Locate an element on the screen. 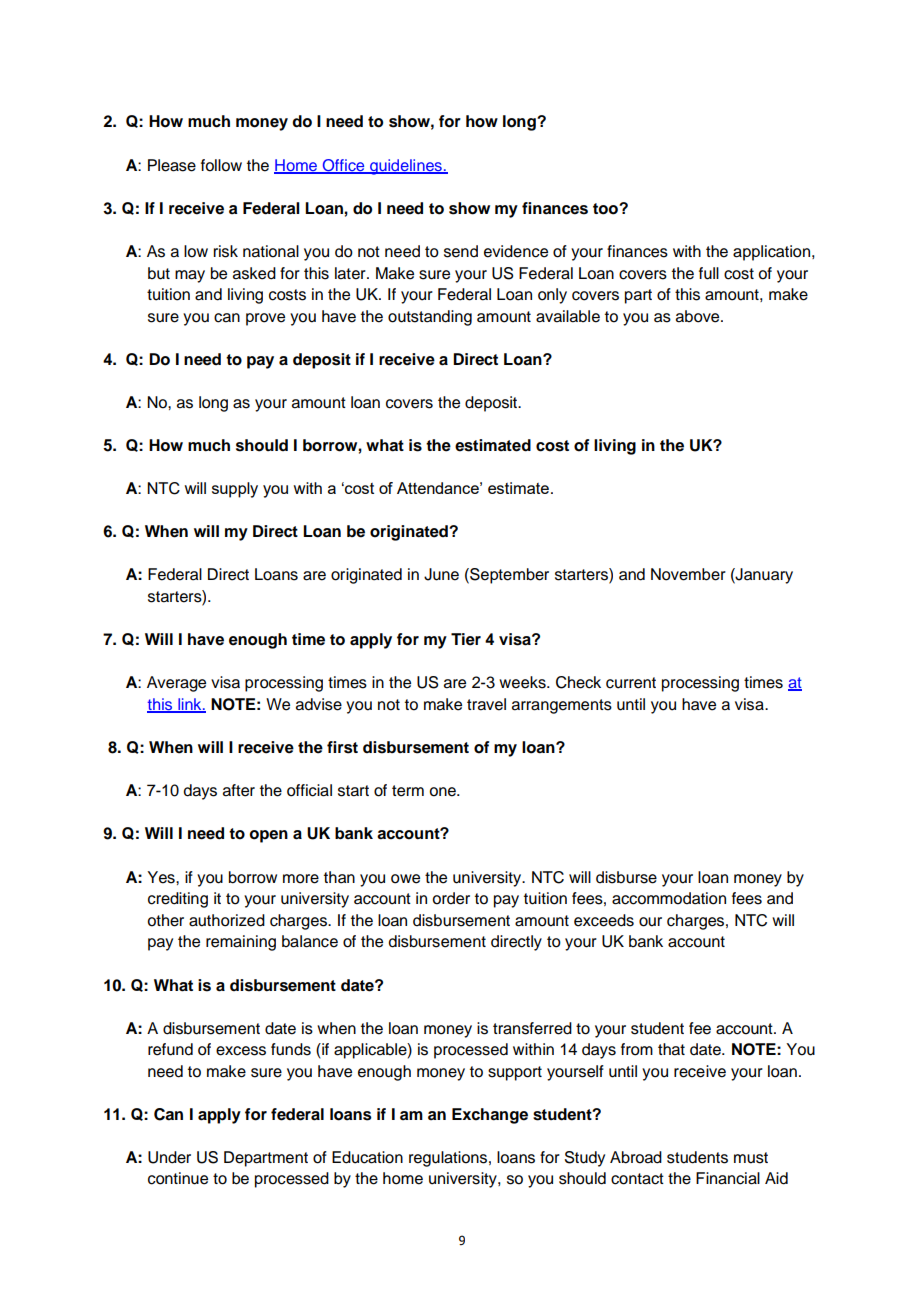  full is located at coordinates (709, 273).
